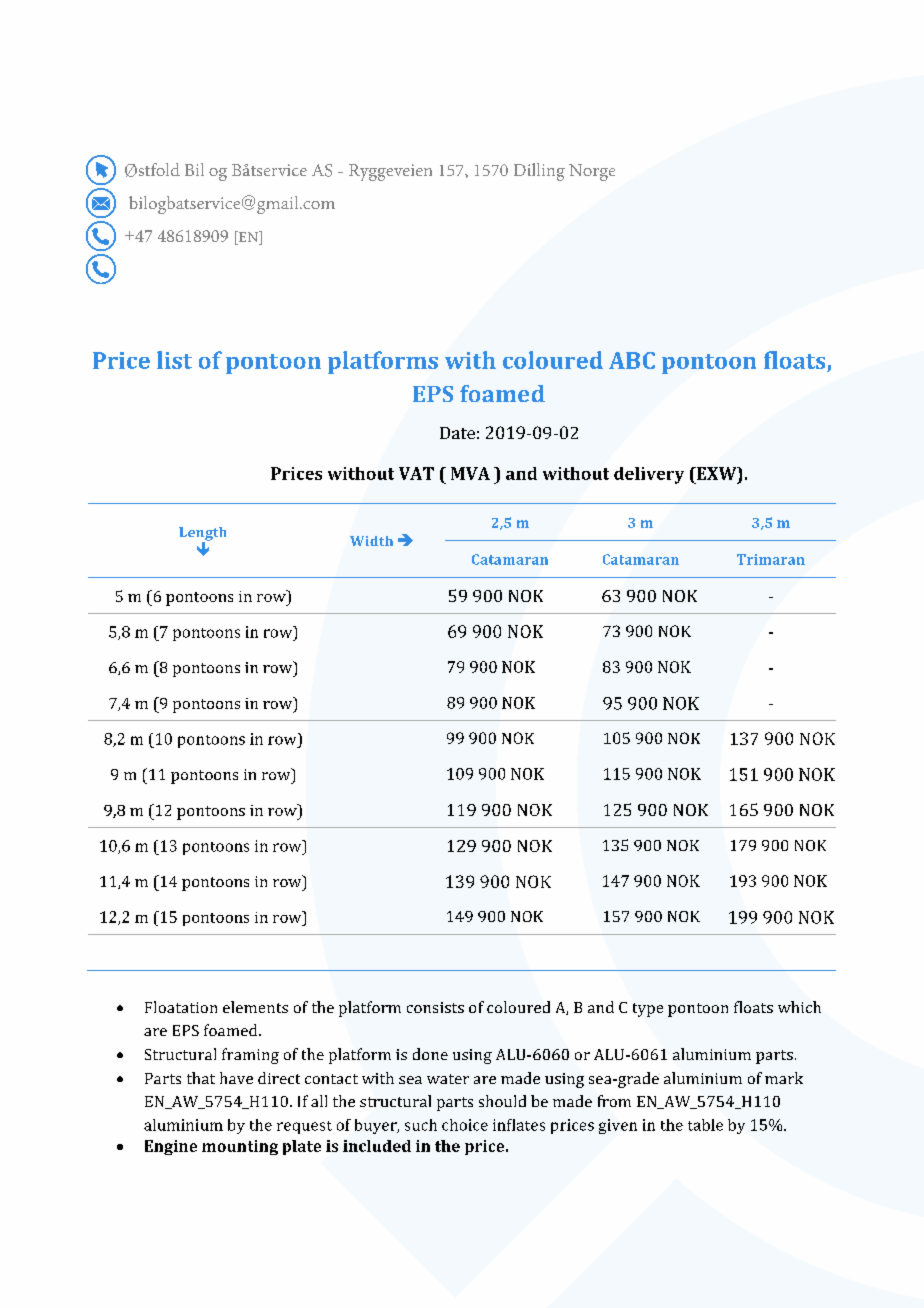 The image size is (924, 1308). What do you see at coordinates (255, 1007) in the image?
I see `elements` at bounding box center [255, 1007].
